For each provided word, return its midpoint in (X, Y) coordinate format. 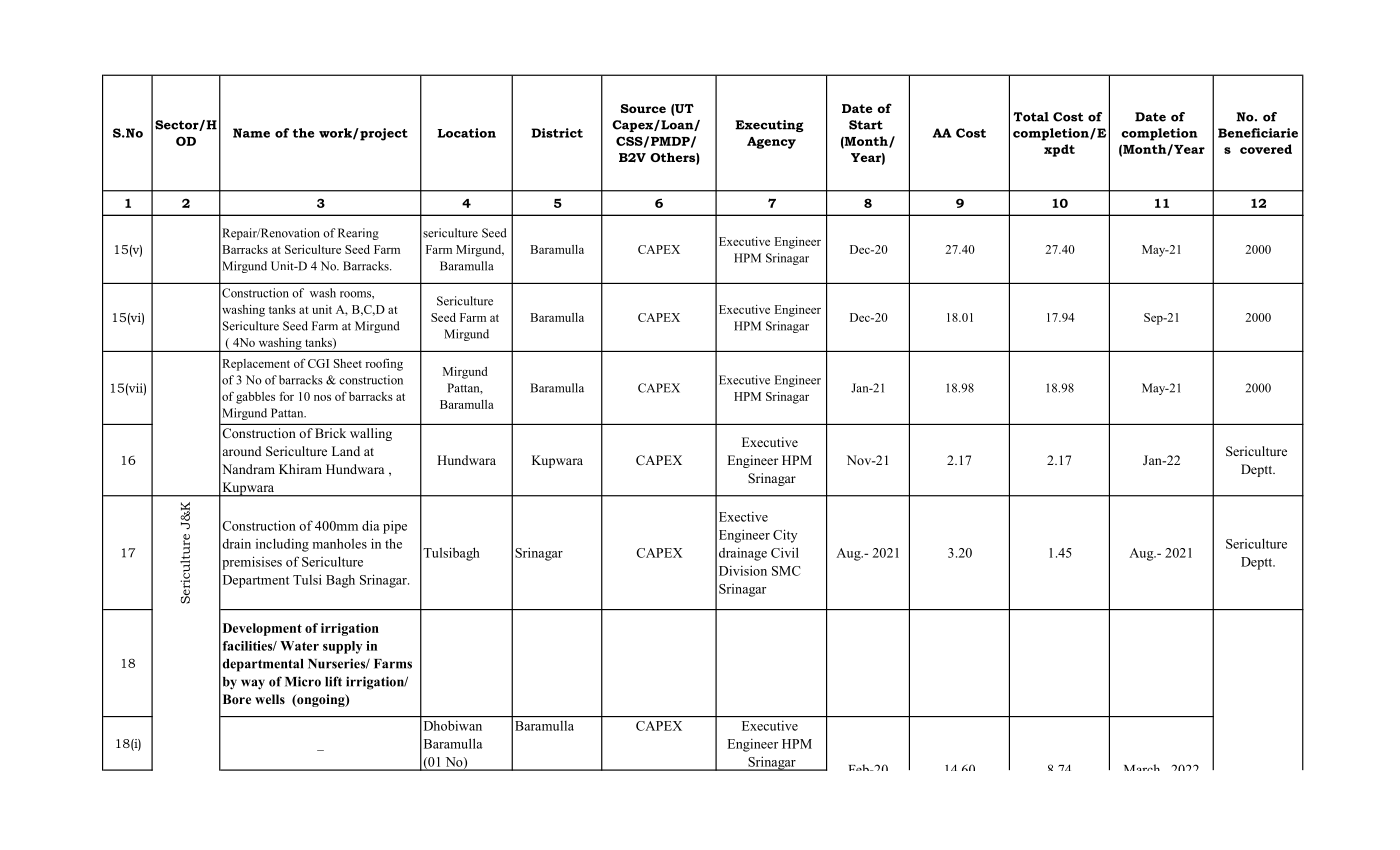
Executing (769, 126)
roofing (384, 364)
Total (1031, 117)
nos (322, 398)
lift (333, 681)
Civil (785, 552)
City (785, 536)
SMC (786, 571)
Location (466, 133)
